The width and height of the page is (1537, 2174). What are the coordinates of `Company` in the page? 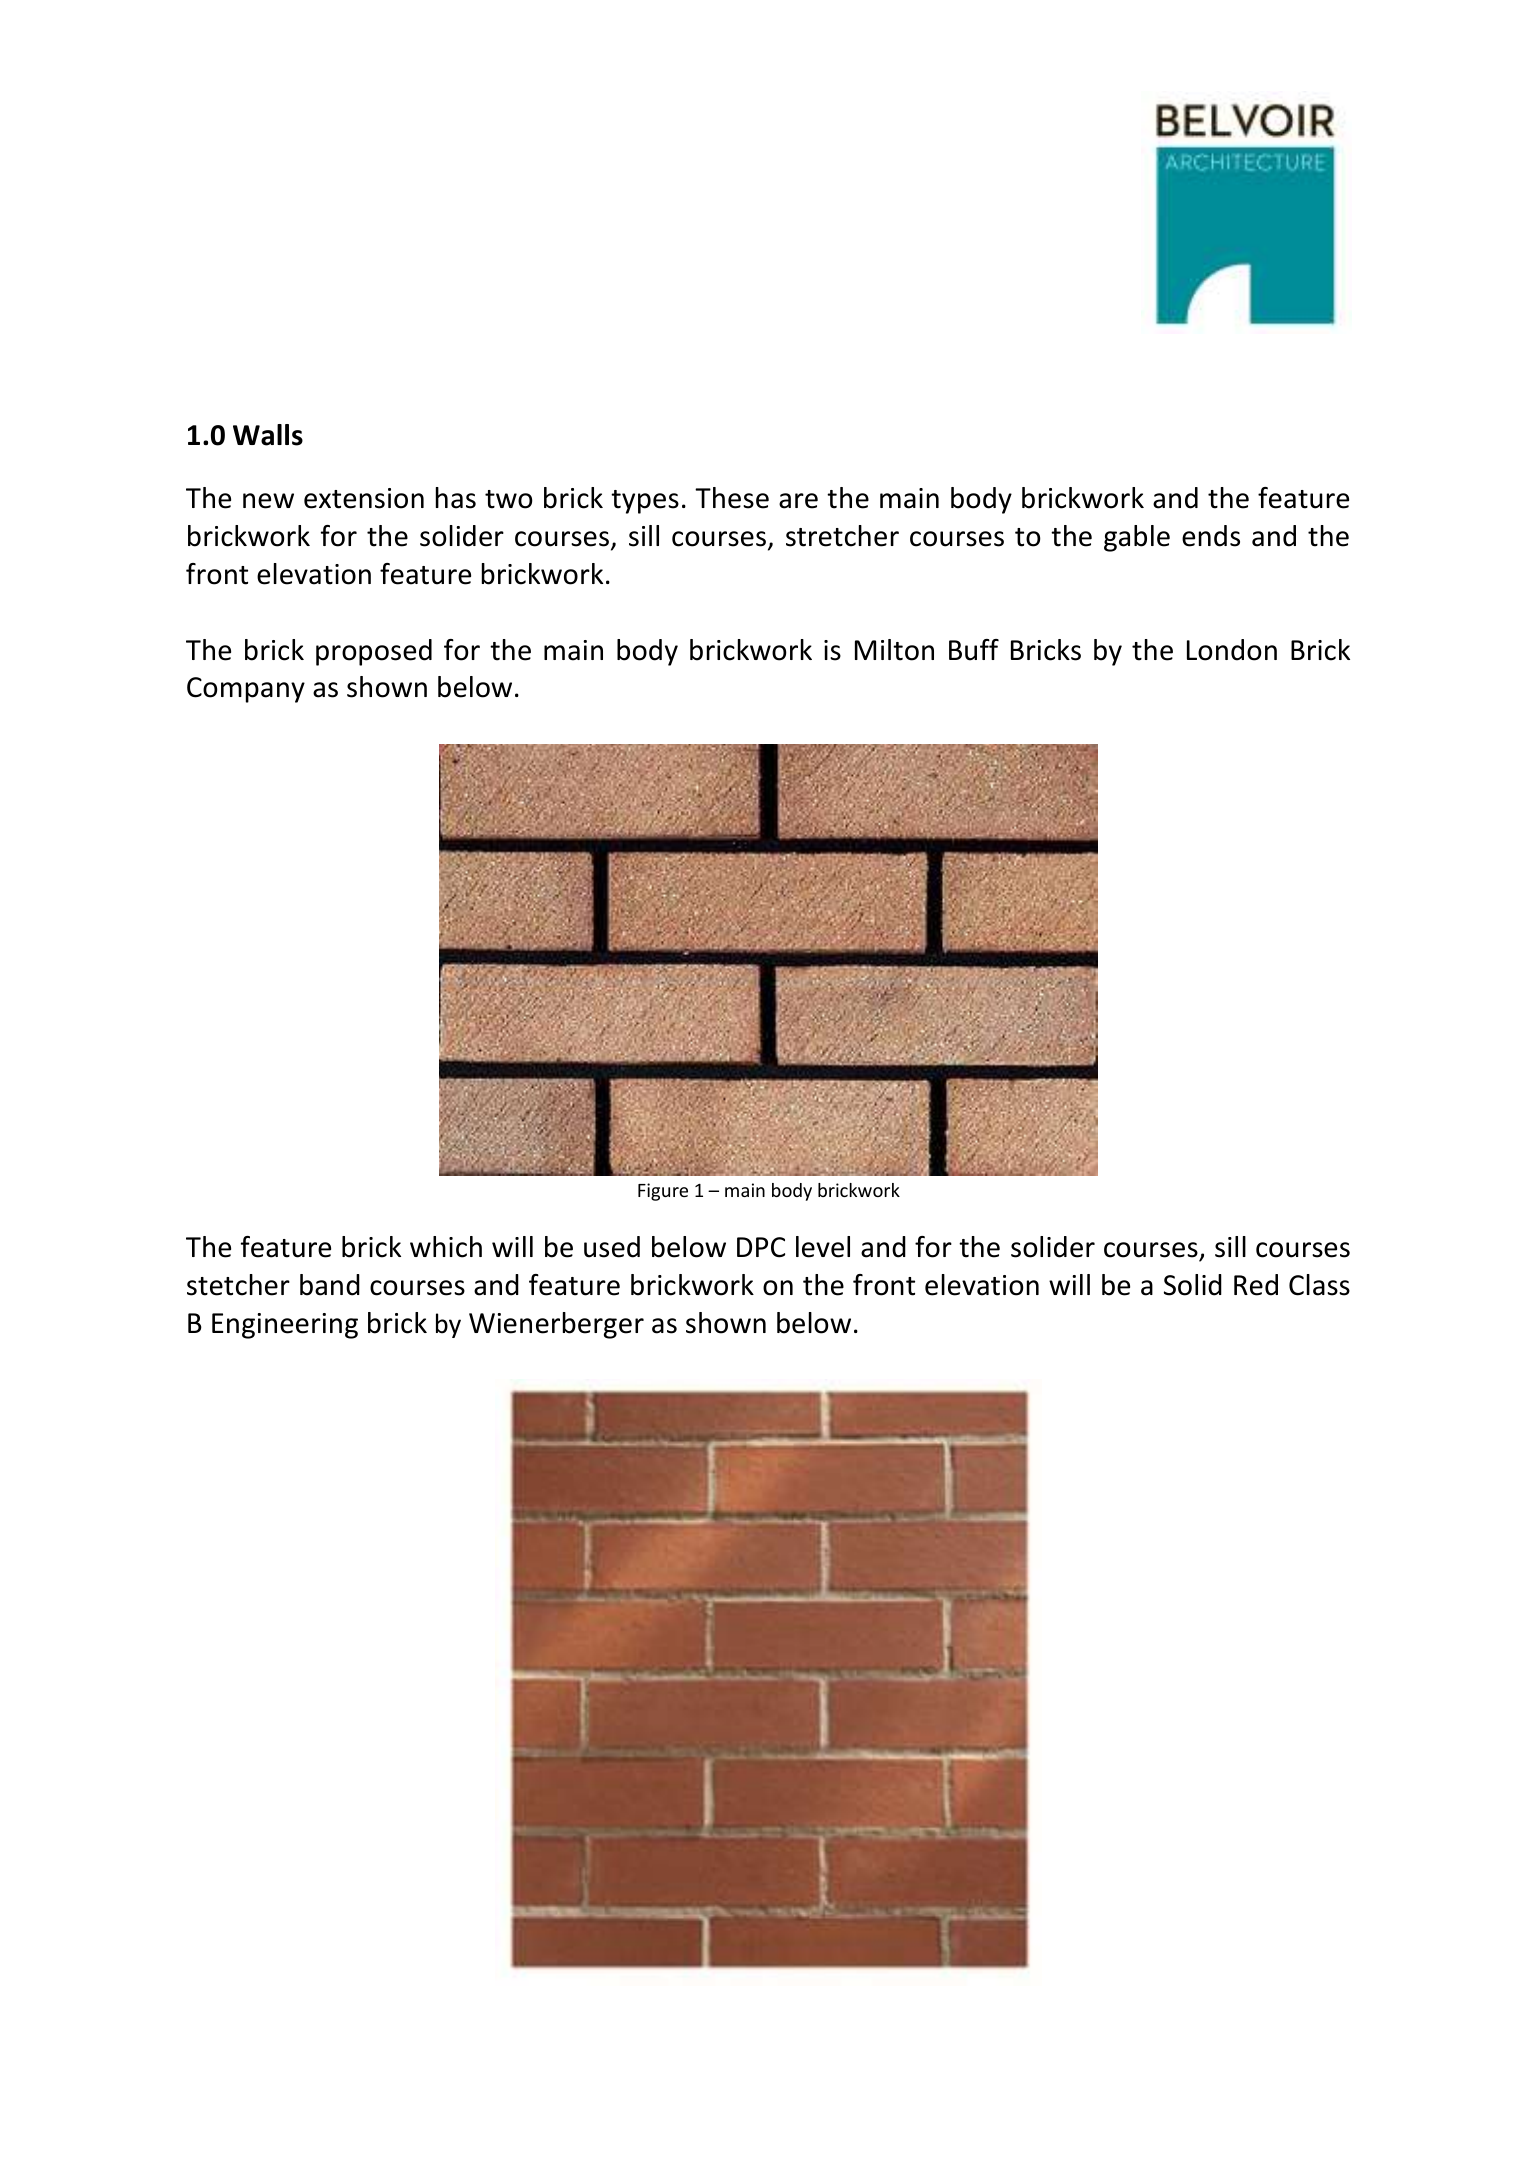 It's located at (246, 690).
